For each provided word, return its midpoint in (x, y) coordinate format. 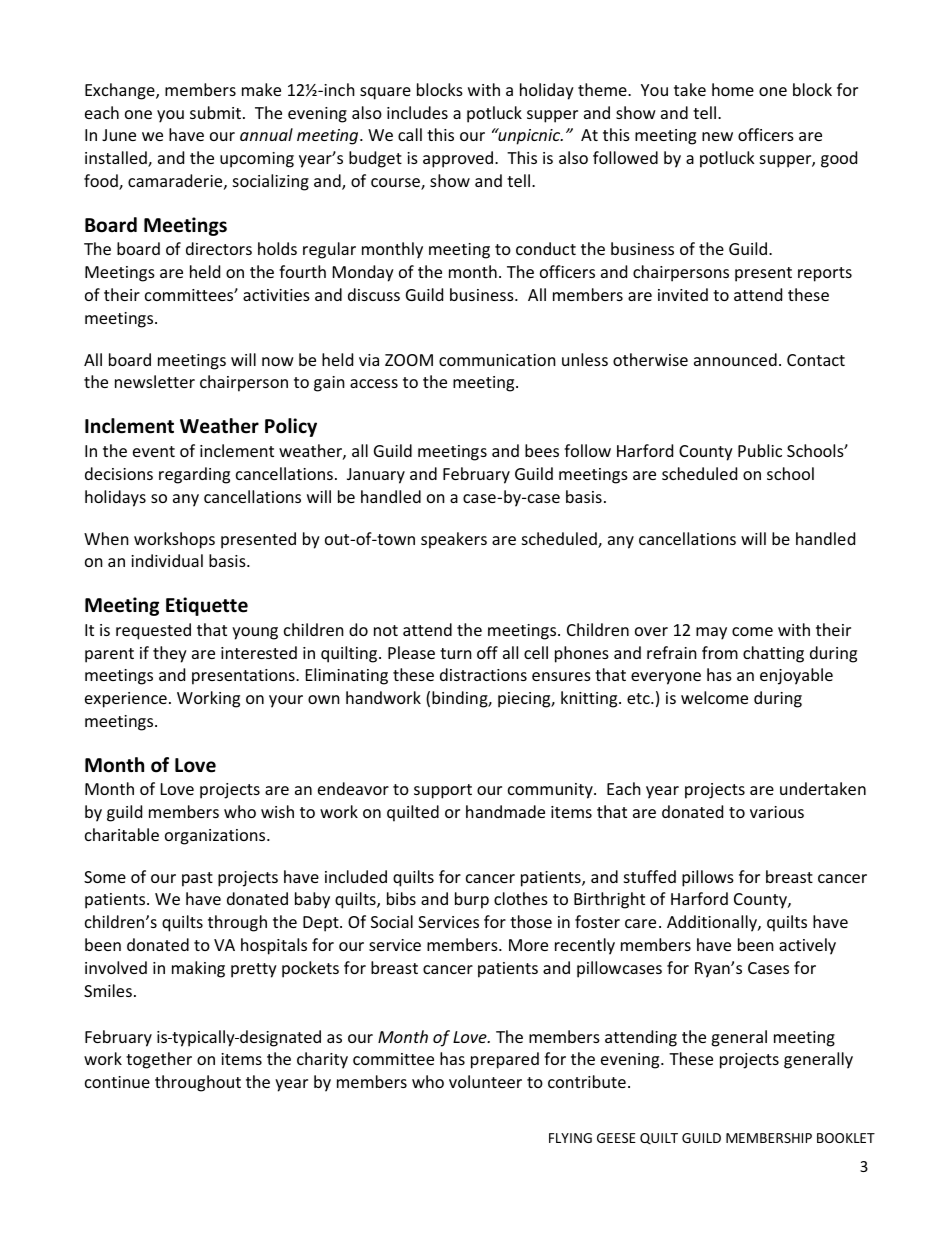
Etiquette (207, 606)
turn (456, 653)
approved (459, 159)
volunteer (485, 1081)
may (711, 633)
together (159, 1060)
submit (215, 112)
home (733, 89)
